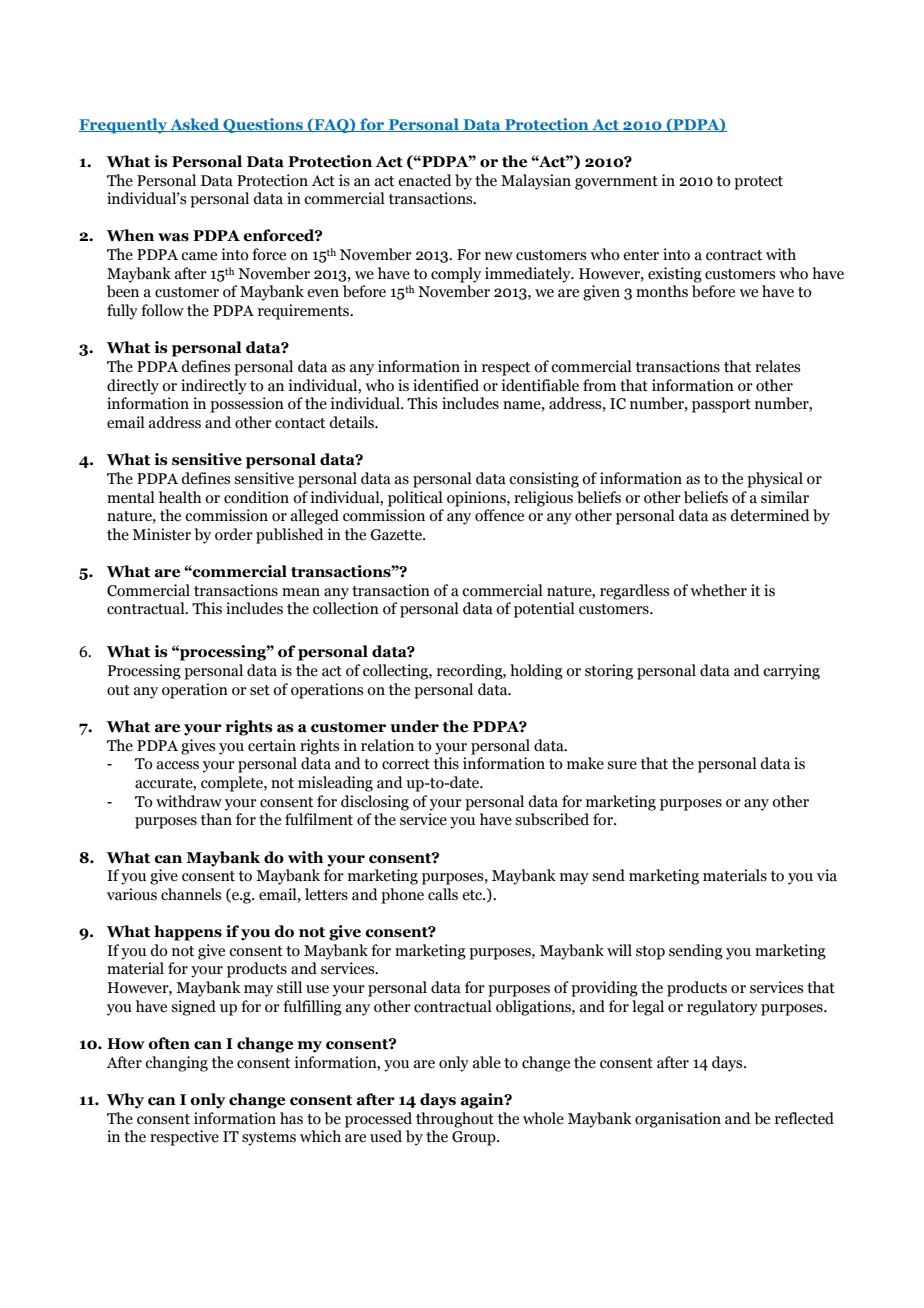  What do you see at coordinates (425, 180) in the page?
I see `enacted` at bounding box center [425, 180].
